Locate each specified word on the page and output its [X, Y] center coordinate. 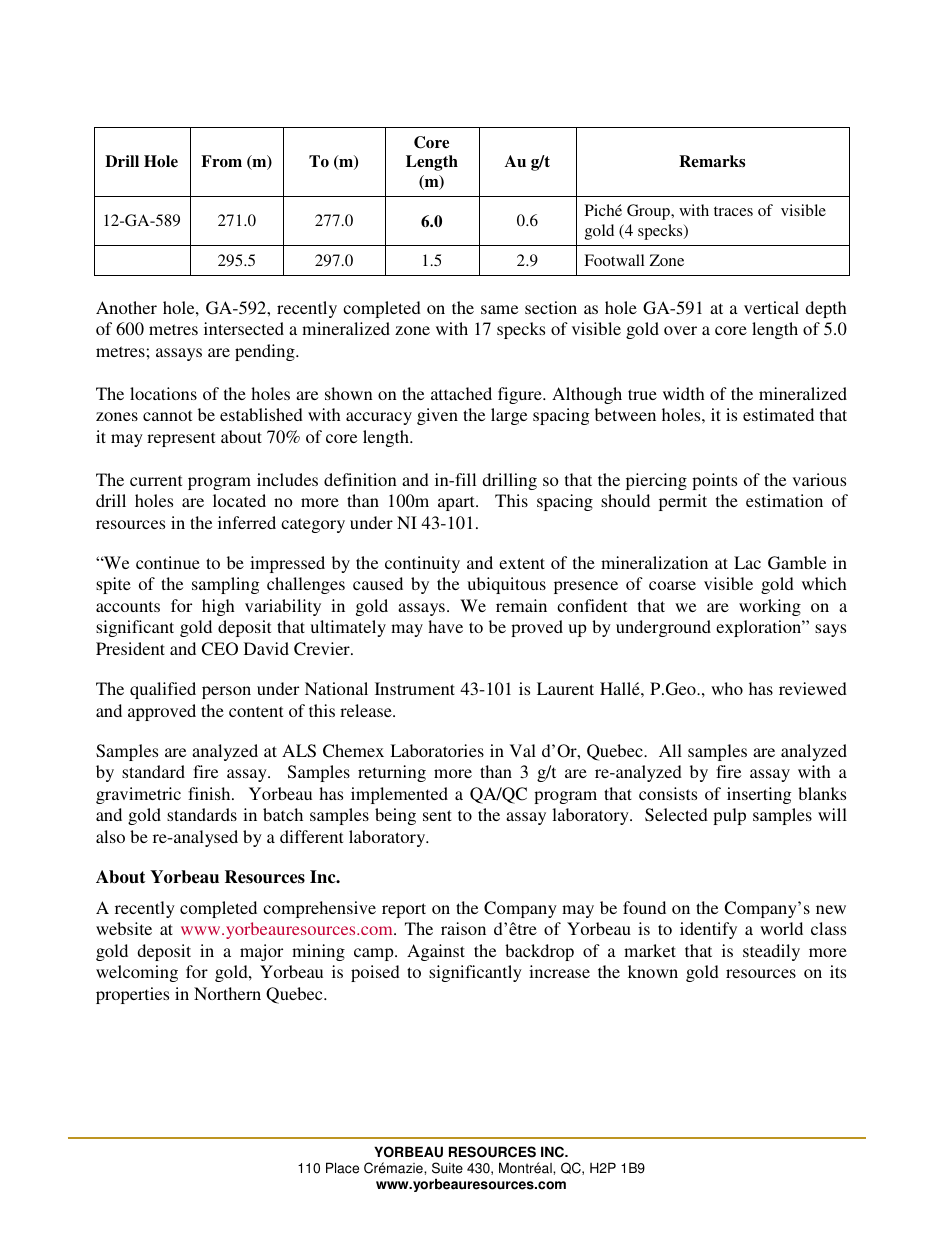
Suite [447, 1168]
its [838, 971]
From [221, 161]
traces [733, 211]
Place [342, 1168]
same [499, 309]
